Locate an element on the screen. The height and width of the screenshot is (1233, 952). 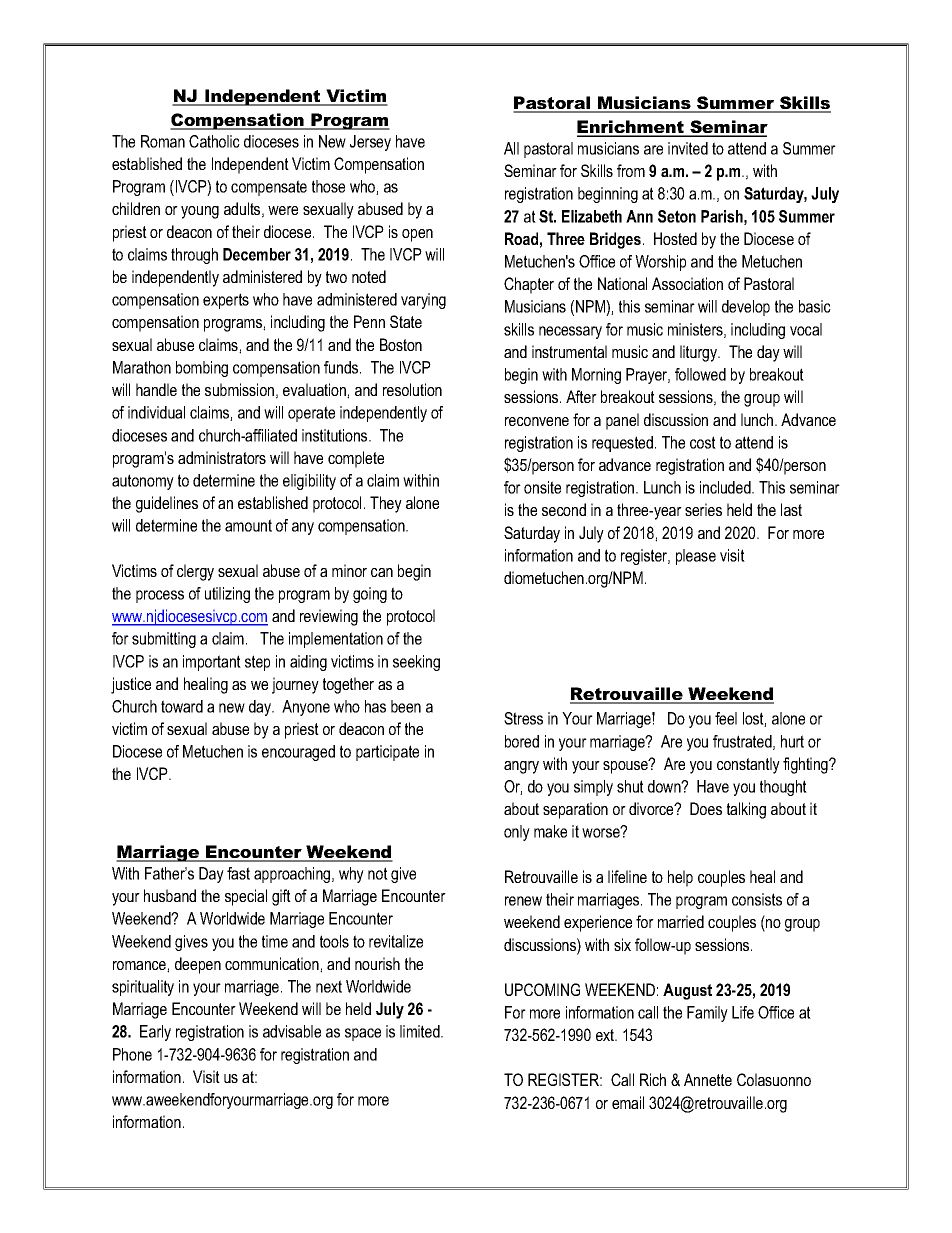
limited is located at coordinates (421, 1031).
